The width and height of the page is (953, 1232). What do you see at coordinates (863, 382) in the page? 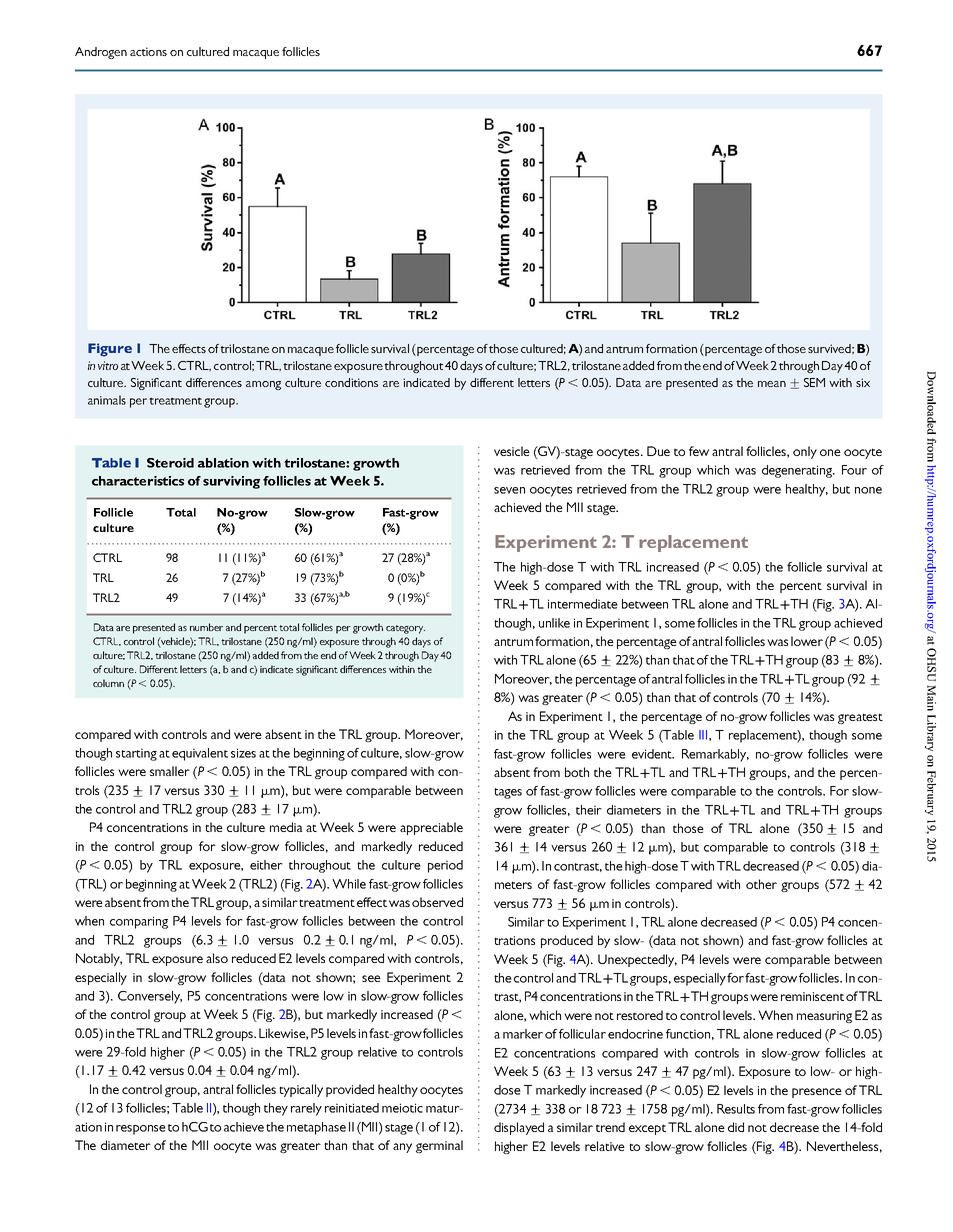
I see `six` at bounding box center [863, 382].
